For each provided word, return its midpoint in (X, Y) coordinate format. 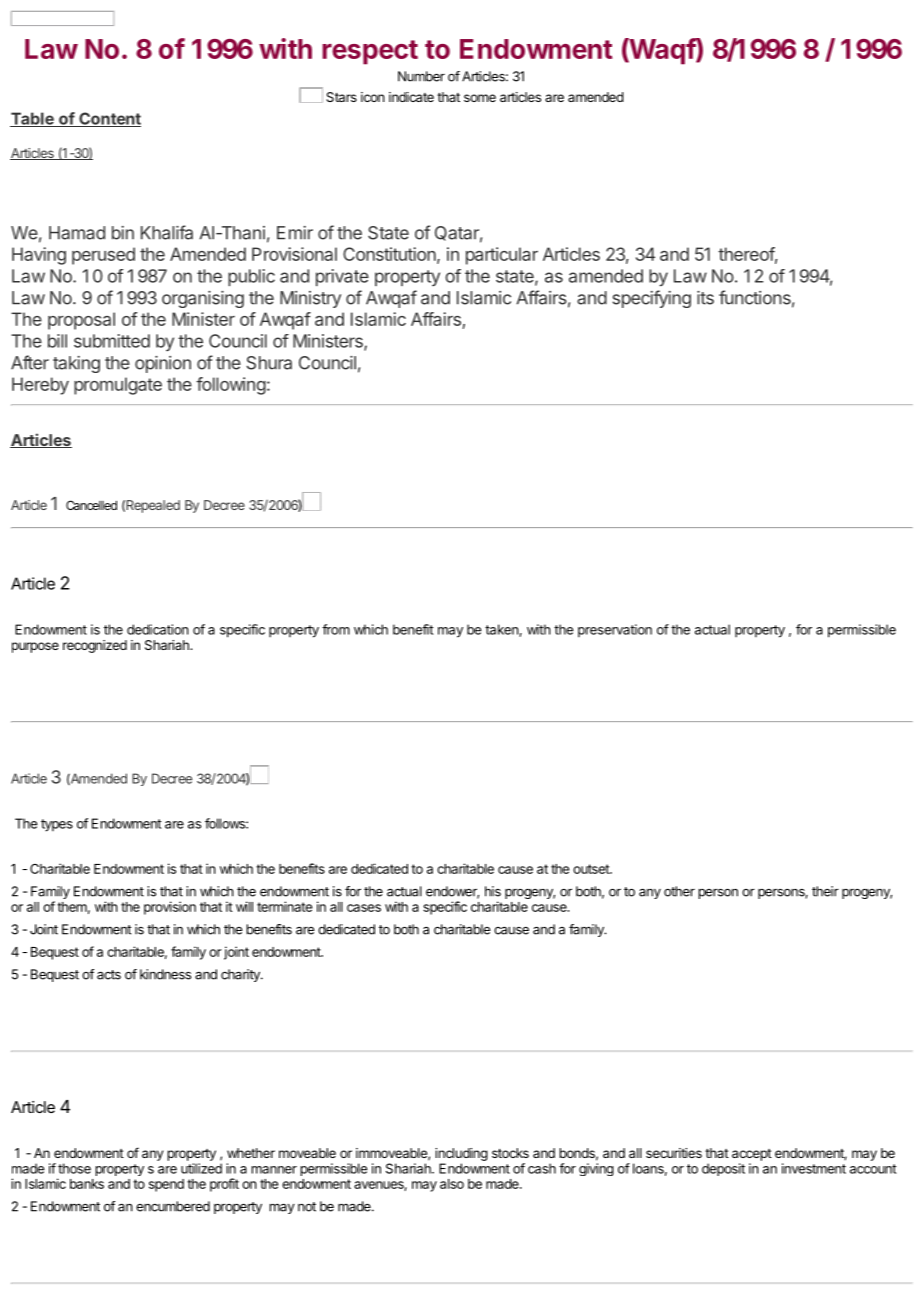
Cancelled (91, 505)
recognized (95, 646)
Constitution (389, 254)
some (480, 98)
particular (502, 256)
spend (166, 1185)
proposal (81, 321)
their (825, 891)
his (493, 891)
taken (502, 630)
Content (109, 119)
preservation (615, 630)
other (679, 891)
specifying (651, 299)
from (336, 629)
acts (109, 975)
